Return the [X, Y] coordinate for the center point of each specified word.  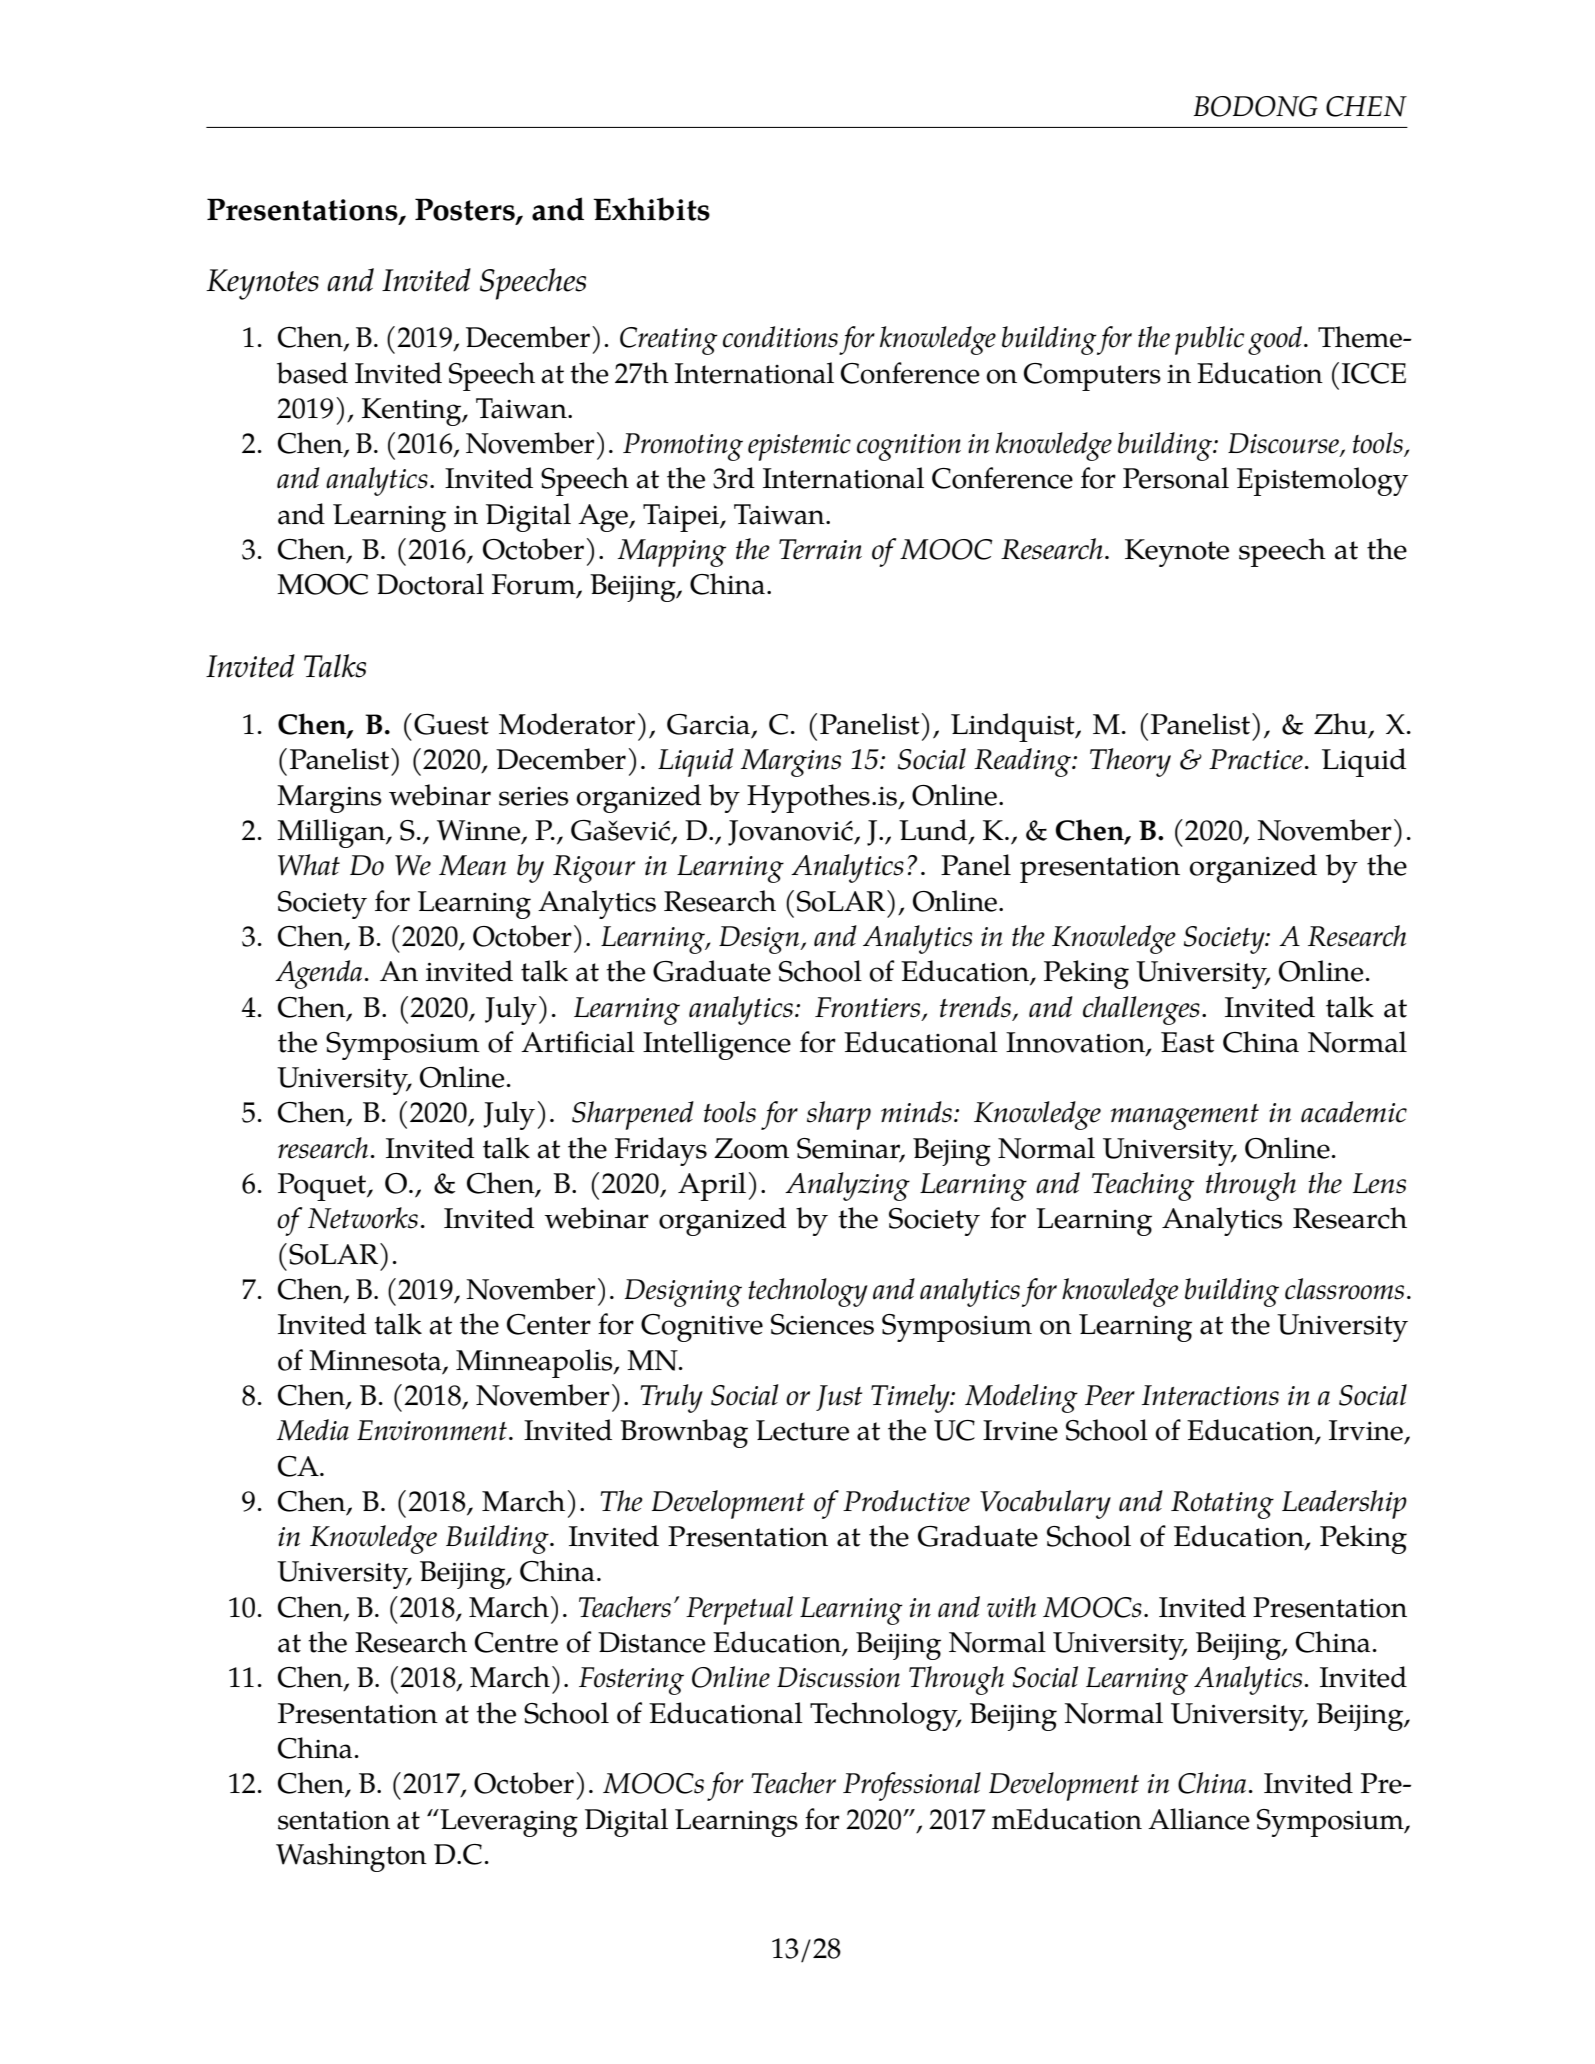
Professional [912, 1786]
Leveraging [508, 1823]
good [1275, 340]
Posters [466, 210]
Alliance [1199, 1819]
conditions [780, 337]
